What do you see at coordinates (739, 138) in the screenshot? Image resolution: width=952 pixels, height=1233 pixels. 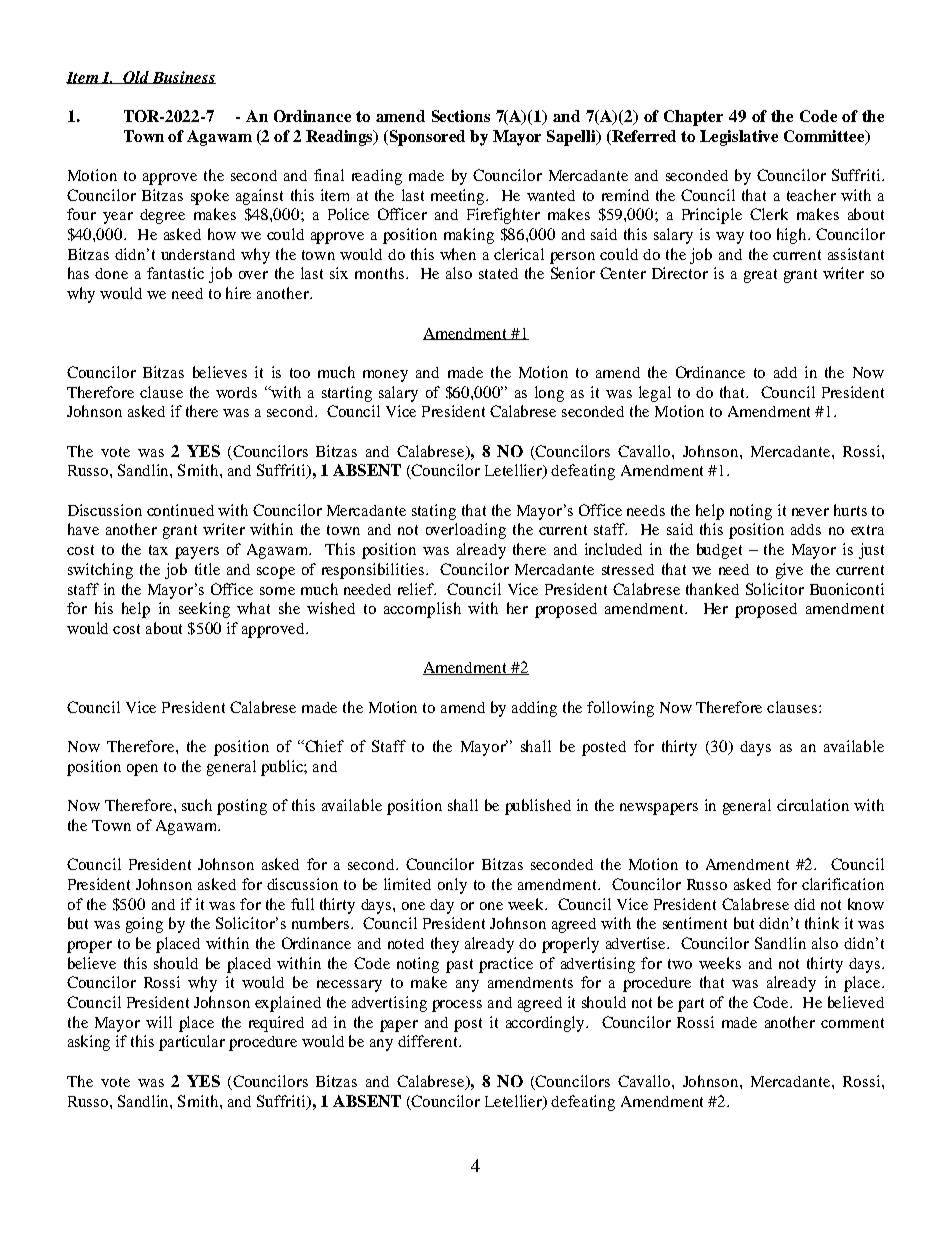 I see `Legislative` at bounding box center [739, 138].
